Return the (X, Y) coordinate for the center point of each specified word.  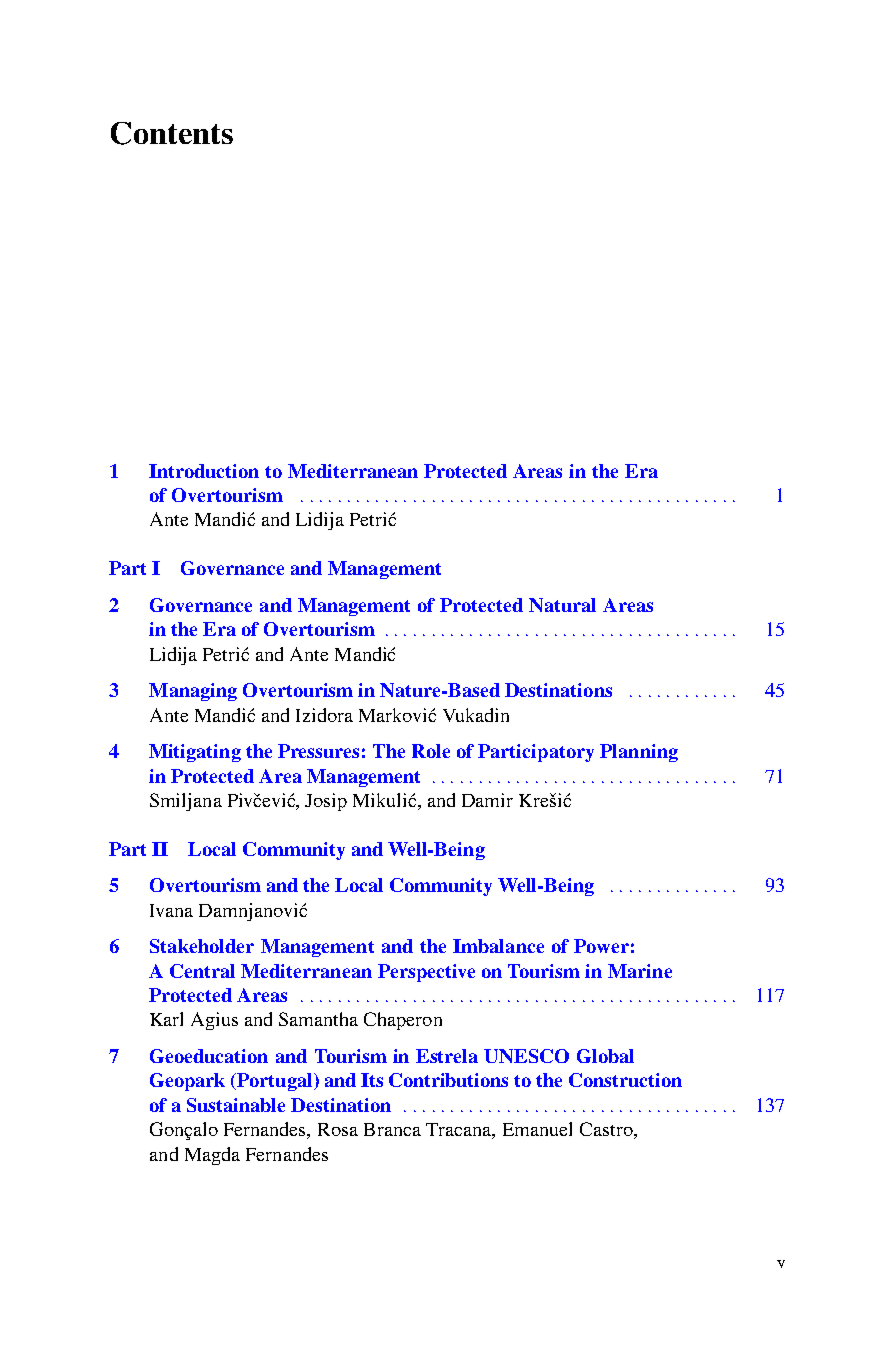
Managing (193, 692)
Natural (562, 605)
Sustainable (236, 1105)
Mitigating (195, 753)
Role (431, 751)
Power (601, 946)
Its (372, 1080)
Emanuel (537, 1129)
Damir (487, 800)
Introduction (204, 471)
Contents (172, 133)
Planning (639, 753)
